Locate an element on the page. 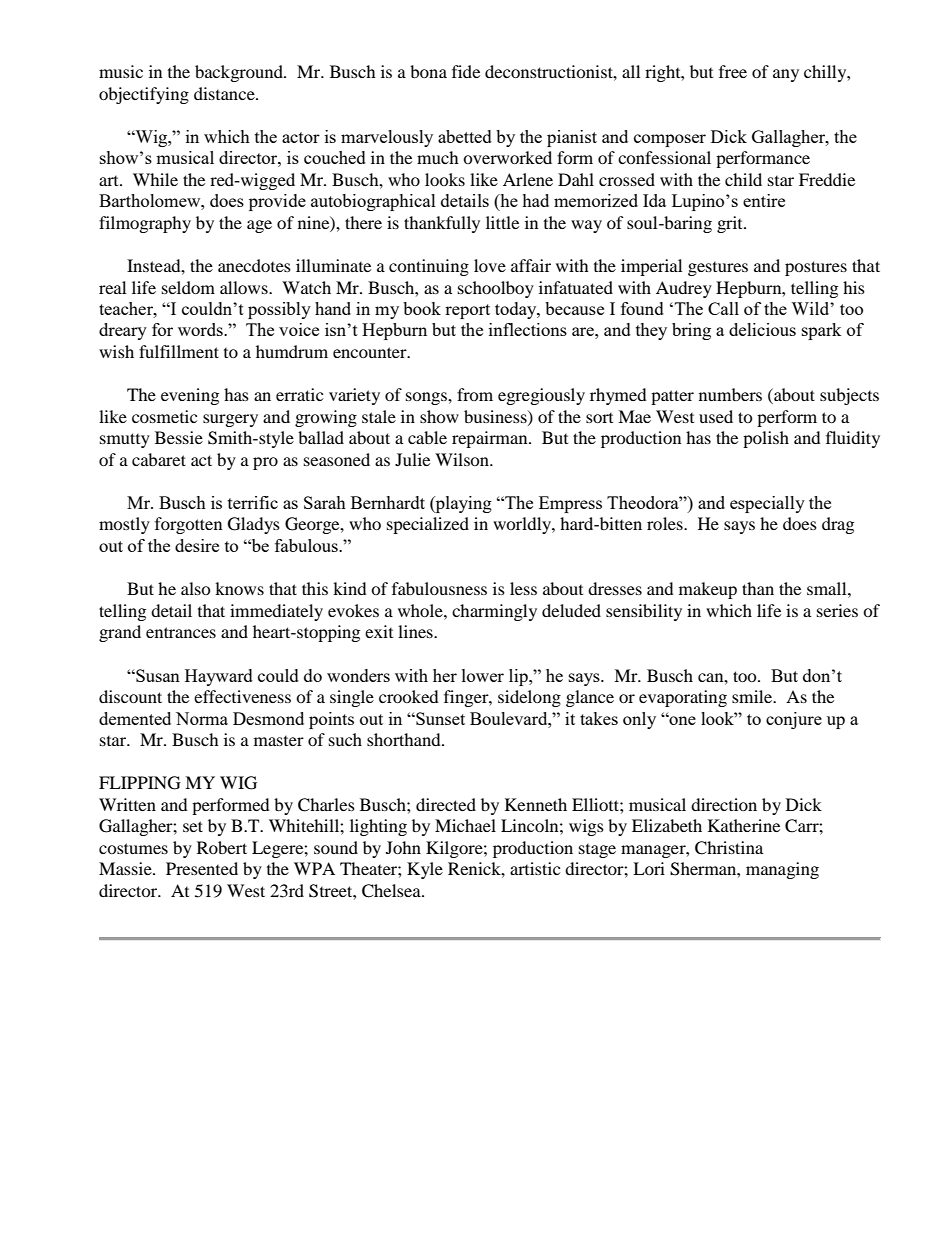 The image size is (952, 1233). Call is located at coordinates (723, 308).
